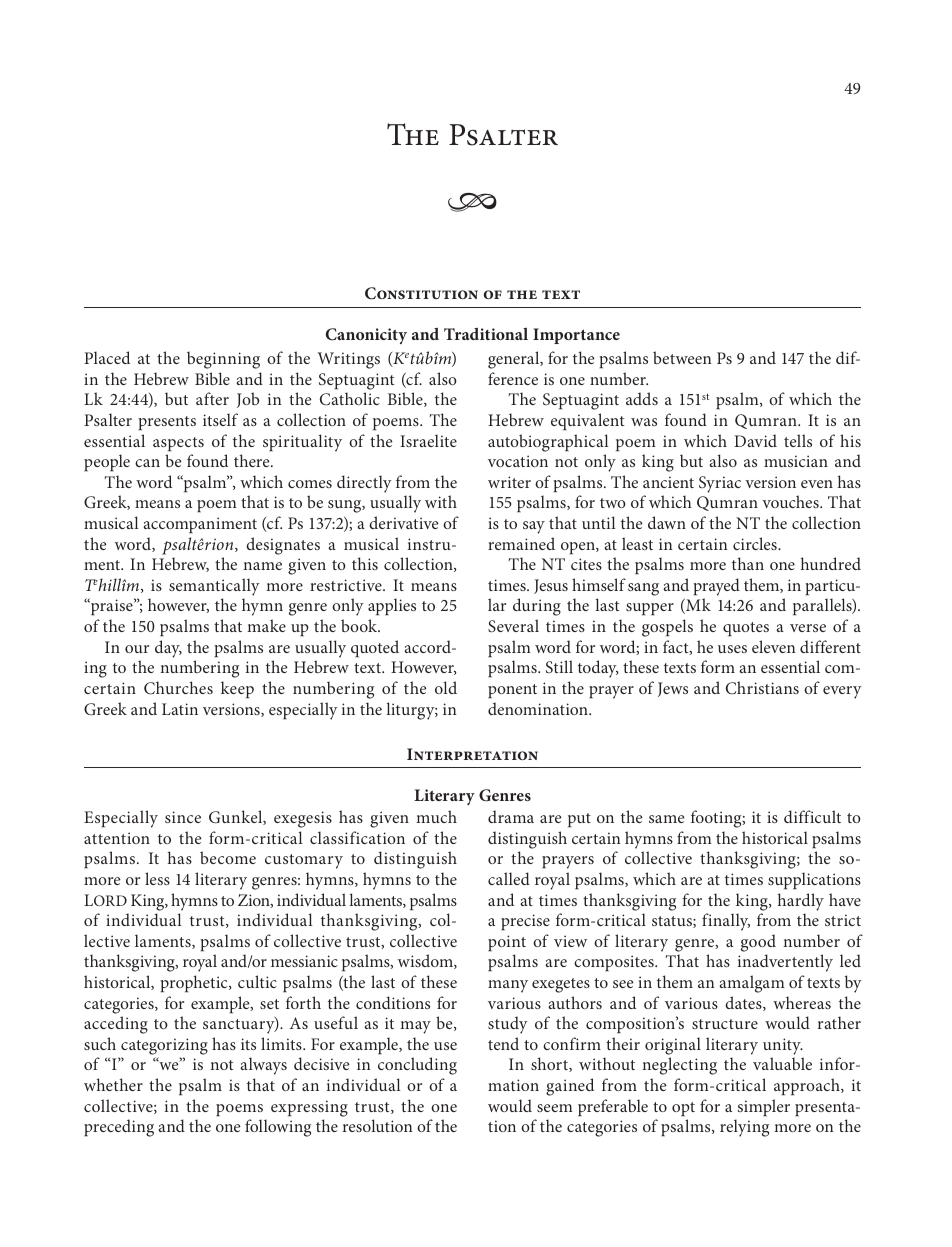  Describe the element at coordinates (180, 709) in the screenshot. I see `Latin` at that location.
